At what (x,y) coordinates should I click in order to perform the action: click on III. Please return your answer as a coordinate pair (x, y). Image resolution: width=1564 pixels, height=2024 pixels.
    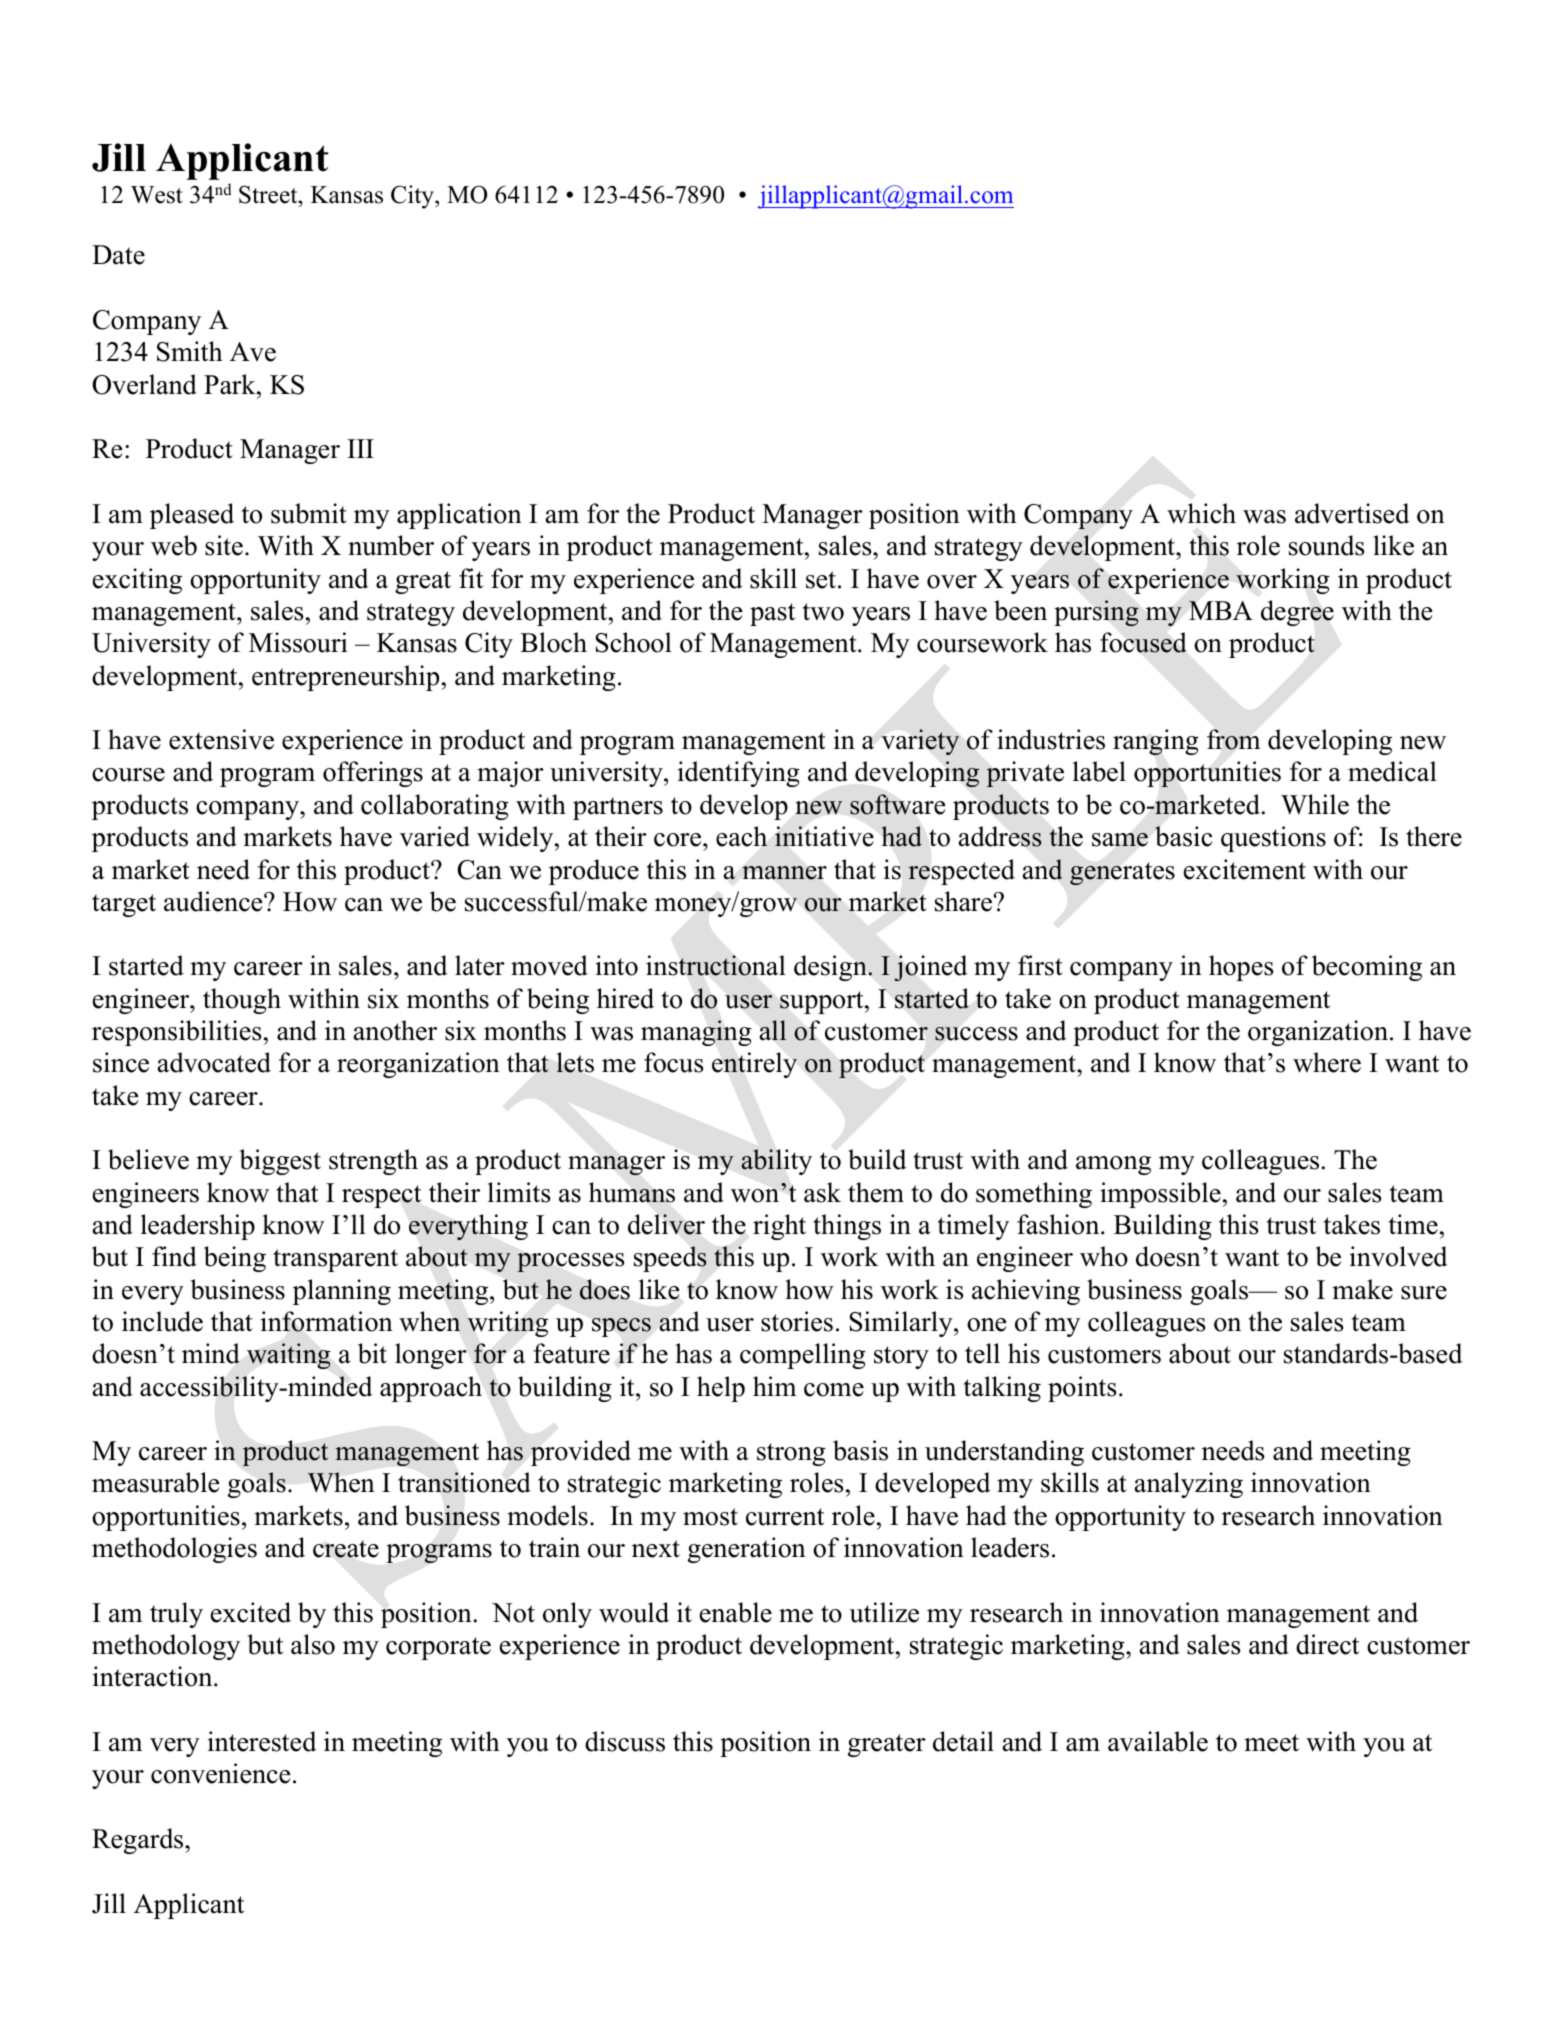
    Looking at the image, I should click on (360, 448).
